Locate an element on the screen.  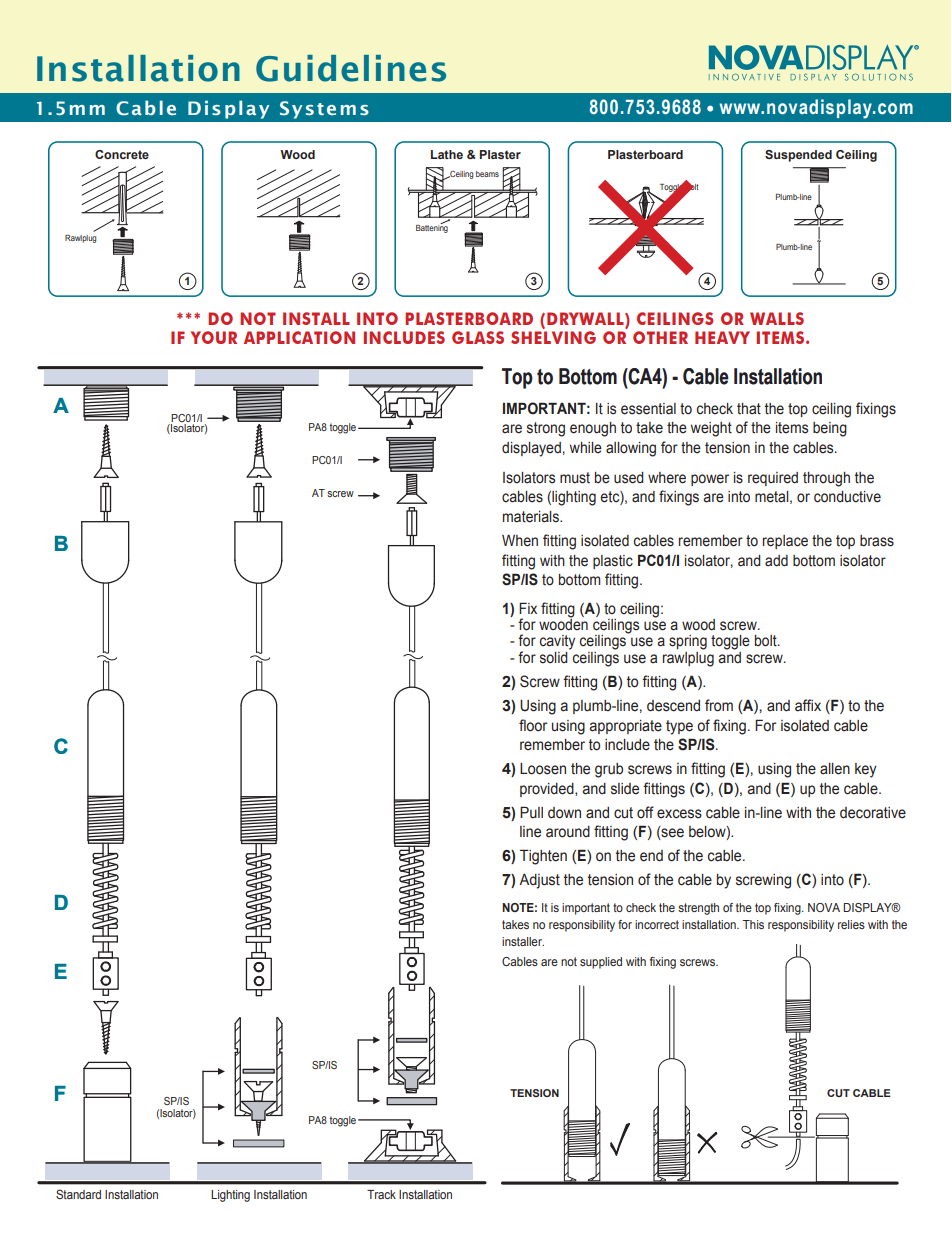
affix is located at coordinates (808, 705).
